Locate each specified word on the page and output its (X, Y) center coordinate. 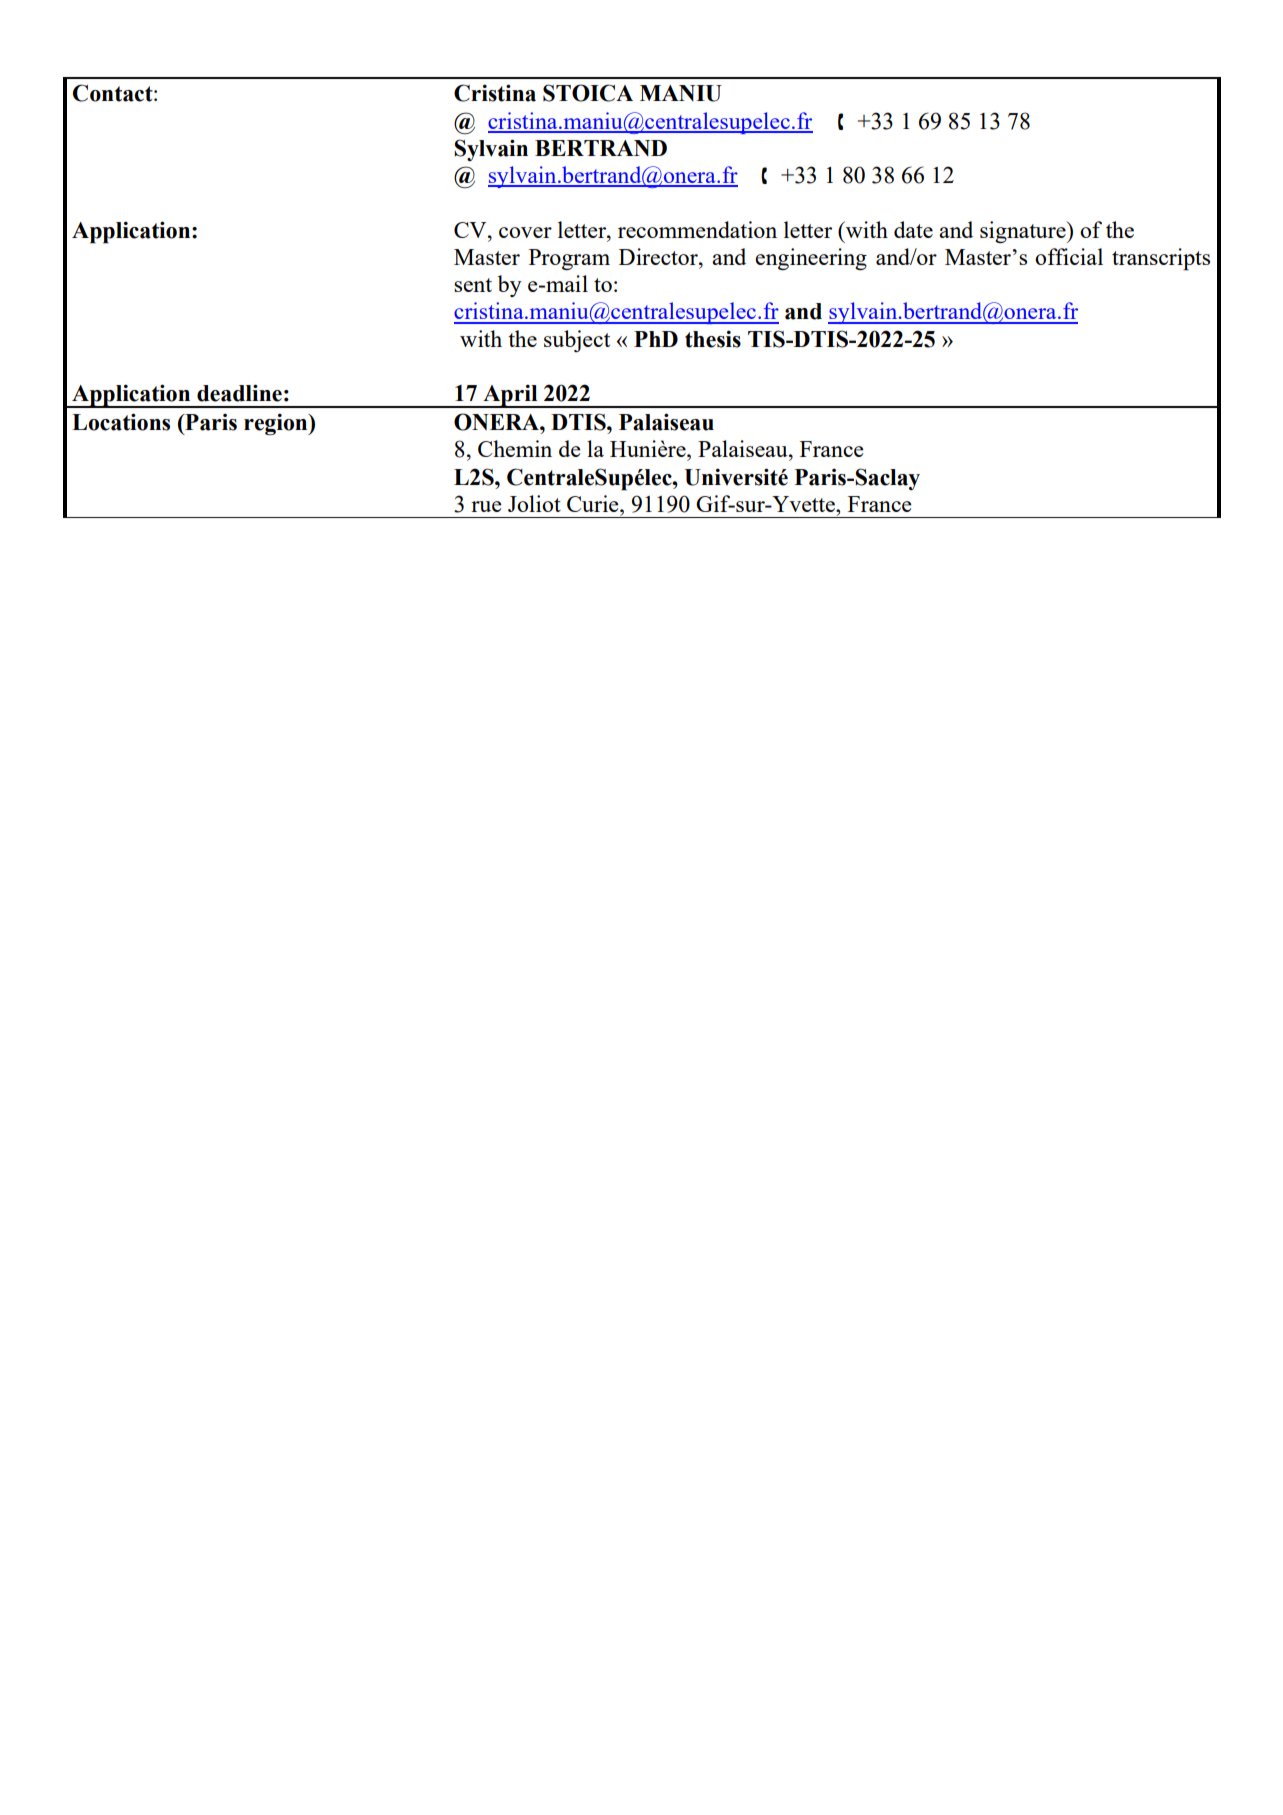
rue (486, 506)
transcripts (1161, 259)
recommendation (697, 229)
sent (473, 285)
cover (525, 232)
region (277, 424)
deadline (239, 393)
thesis (713, 339)
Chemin (515, 448)
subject (577, 341)
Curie (594, 503)
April (510, 396)
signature (1024, 232)
